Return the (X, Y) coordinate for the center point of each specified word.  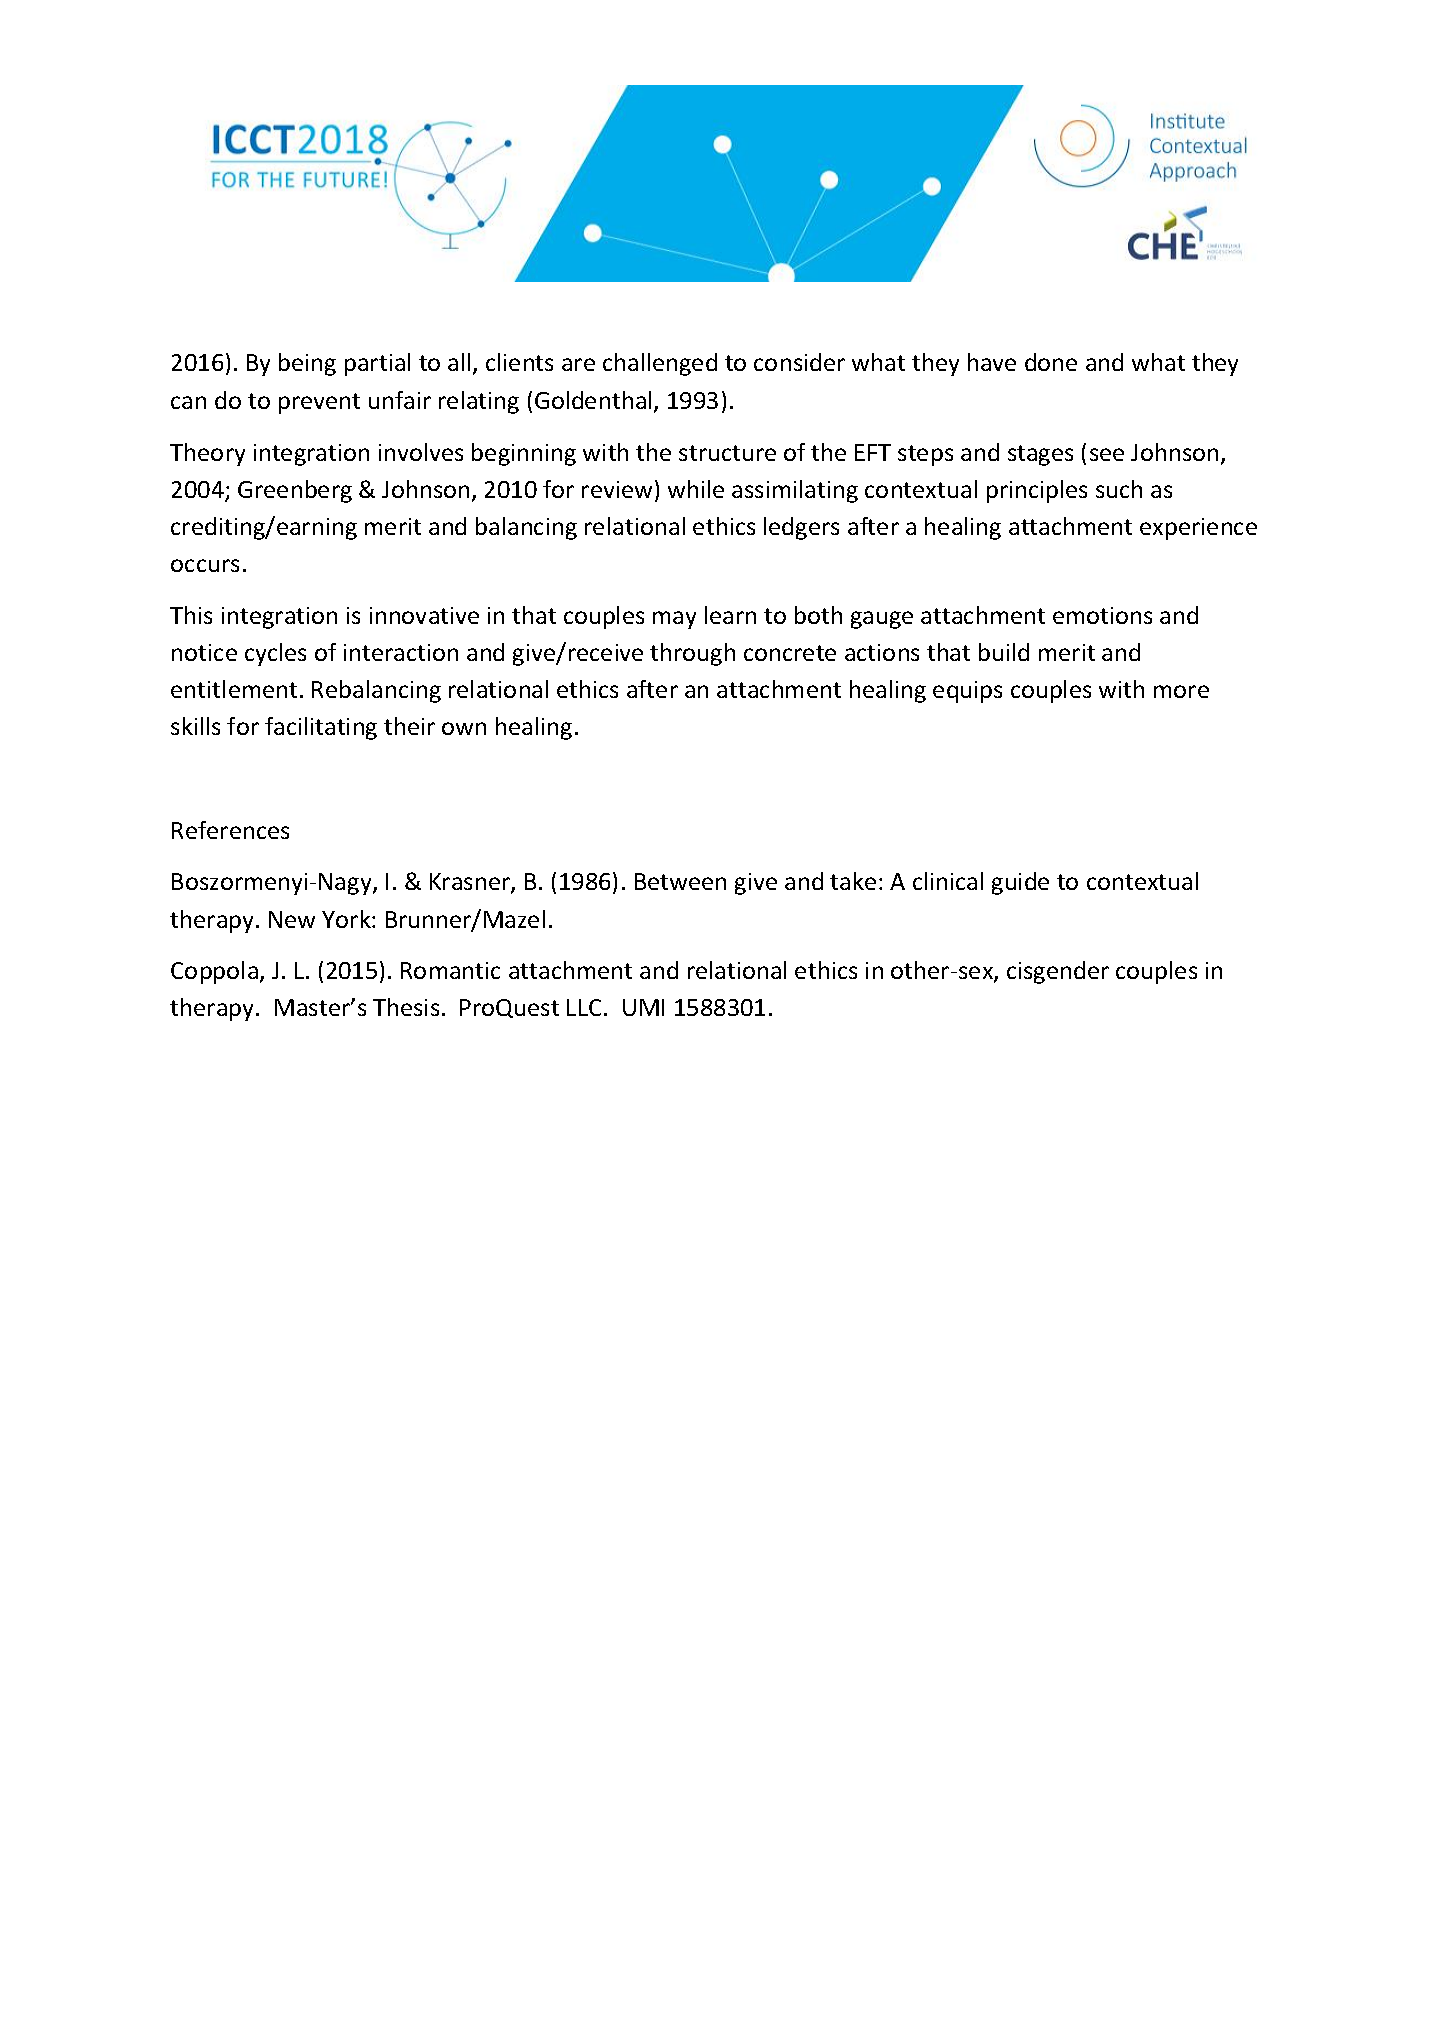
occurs (205, 565)
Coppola (214, 972)
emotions (1102, 615)
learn (730, 615)
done (1051, 362)
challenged (660, 364)
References (230, 830)
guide (1020, 883)
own (464, 728)
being (307, 364)
